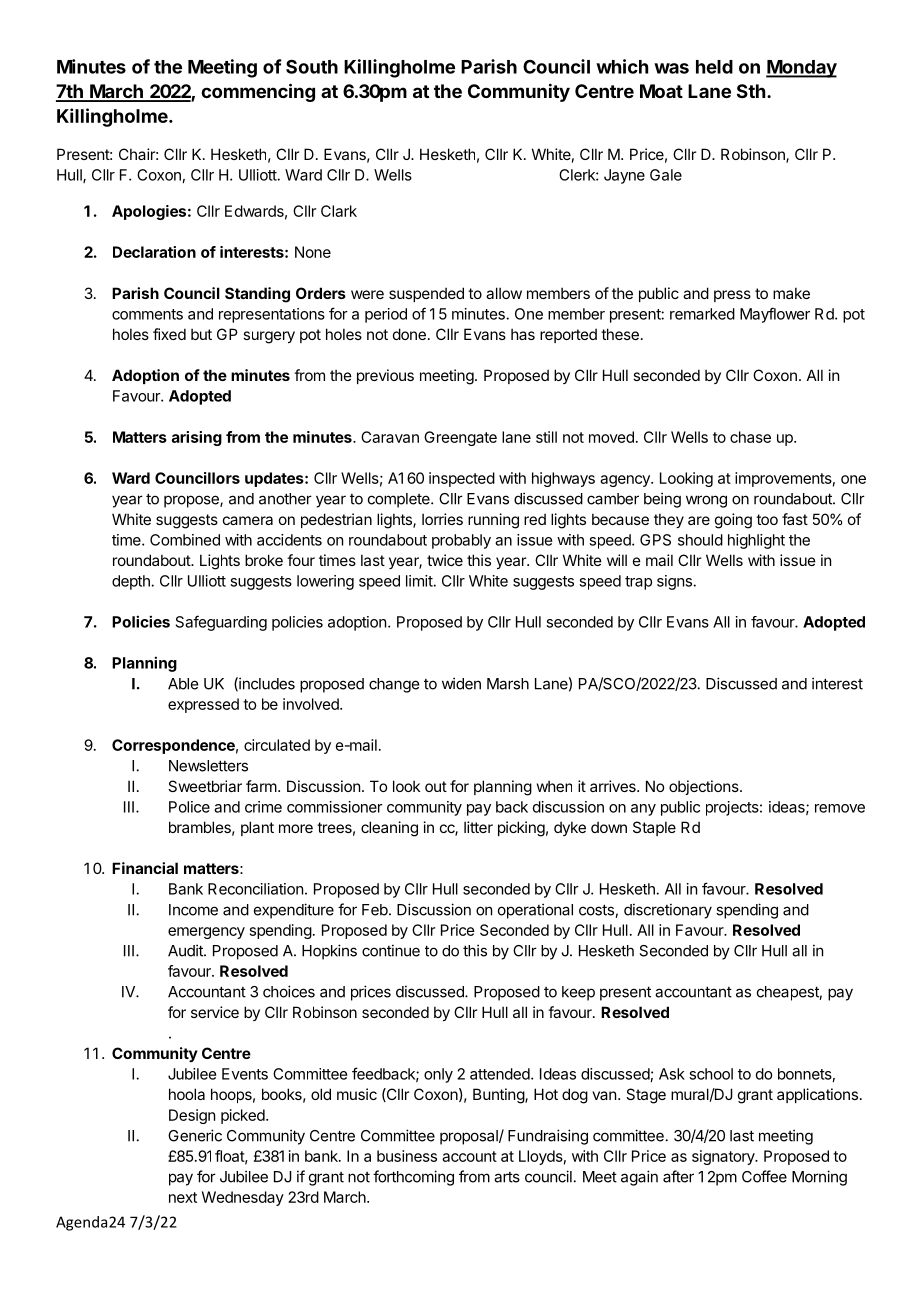  Describe the element at coordinates (750, 437) in the page. I see `chase` at that location.
